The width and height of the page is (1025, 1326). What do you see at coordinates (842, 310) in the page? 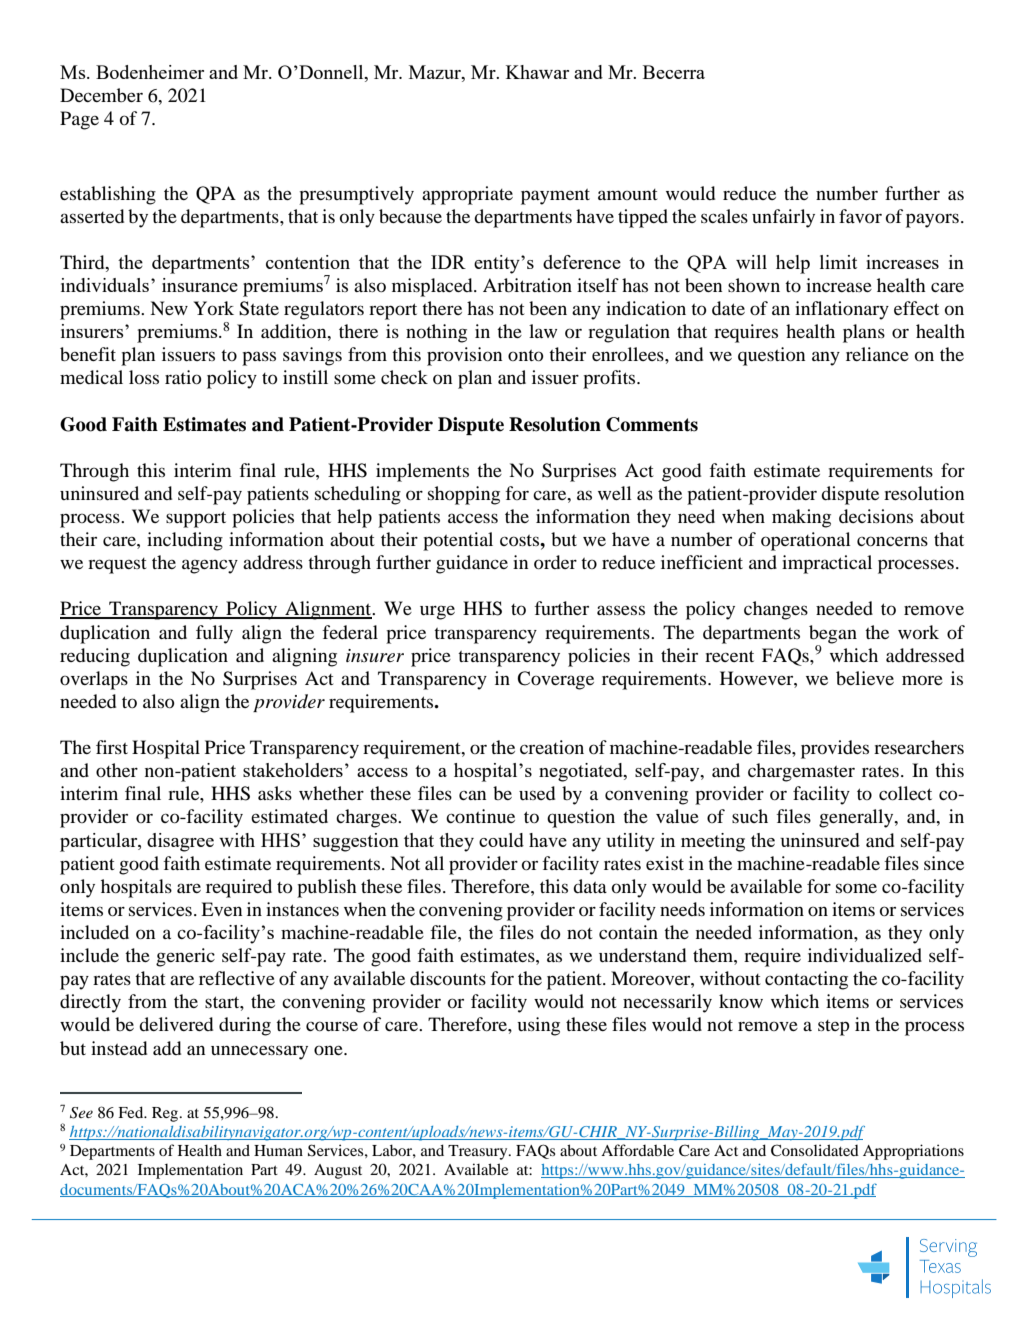
I see `inflationary` at bounding box center [842, 310].
